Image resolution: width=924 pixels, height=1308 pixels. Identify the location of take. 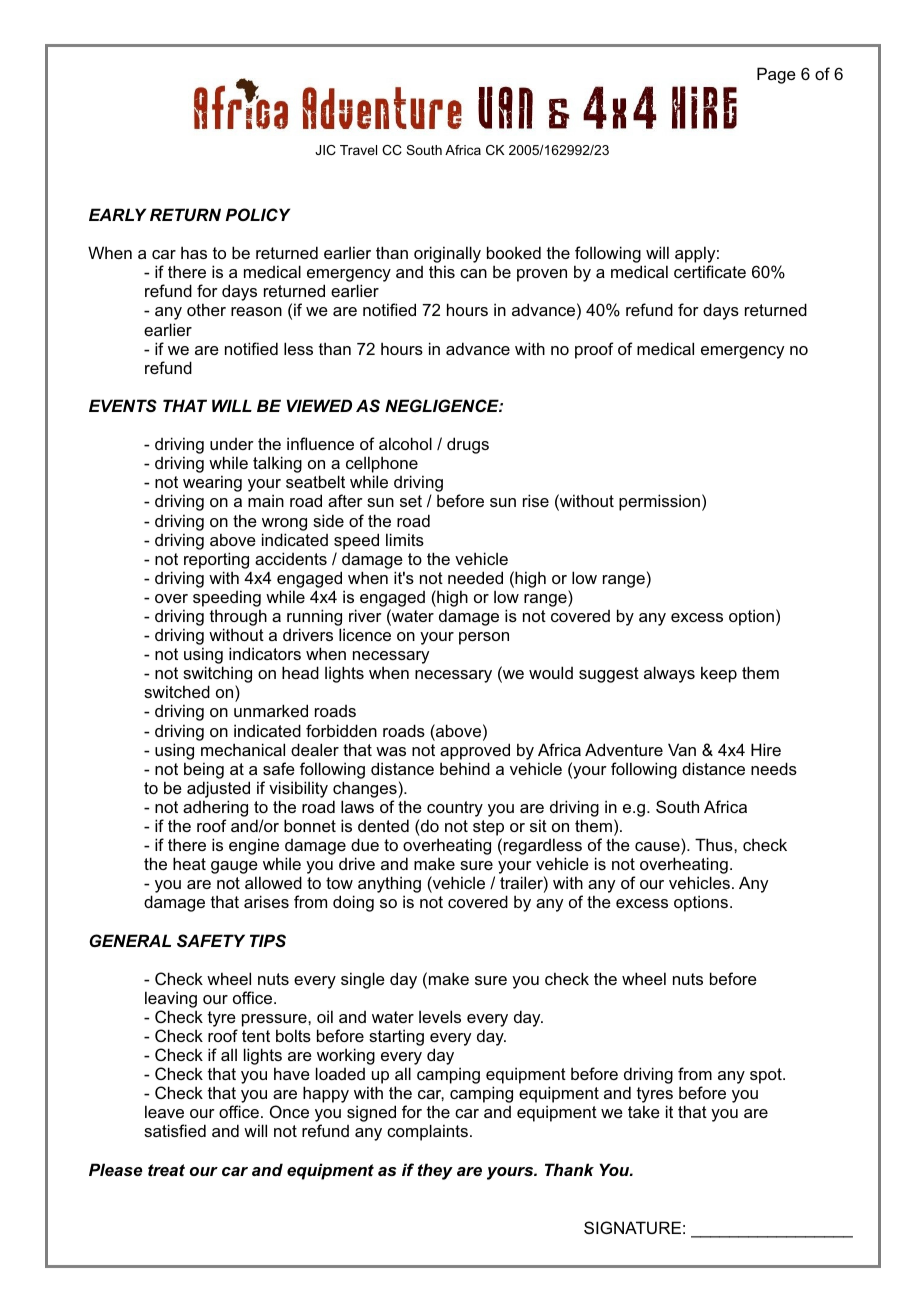
(644, 1111).
